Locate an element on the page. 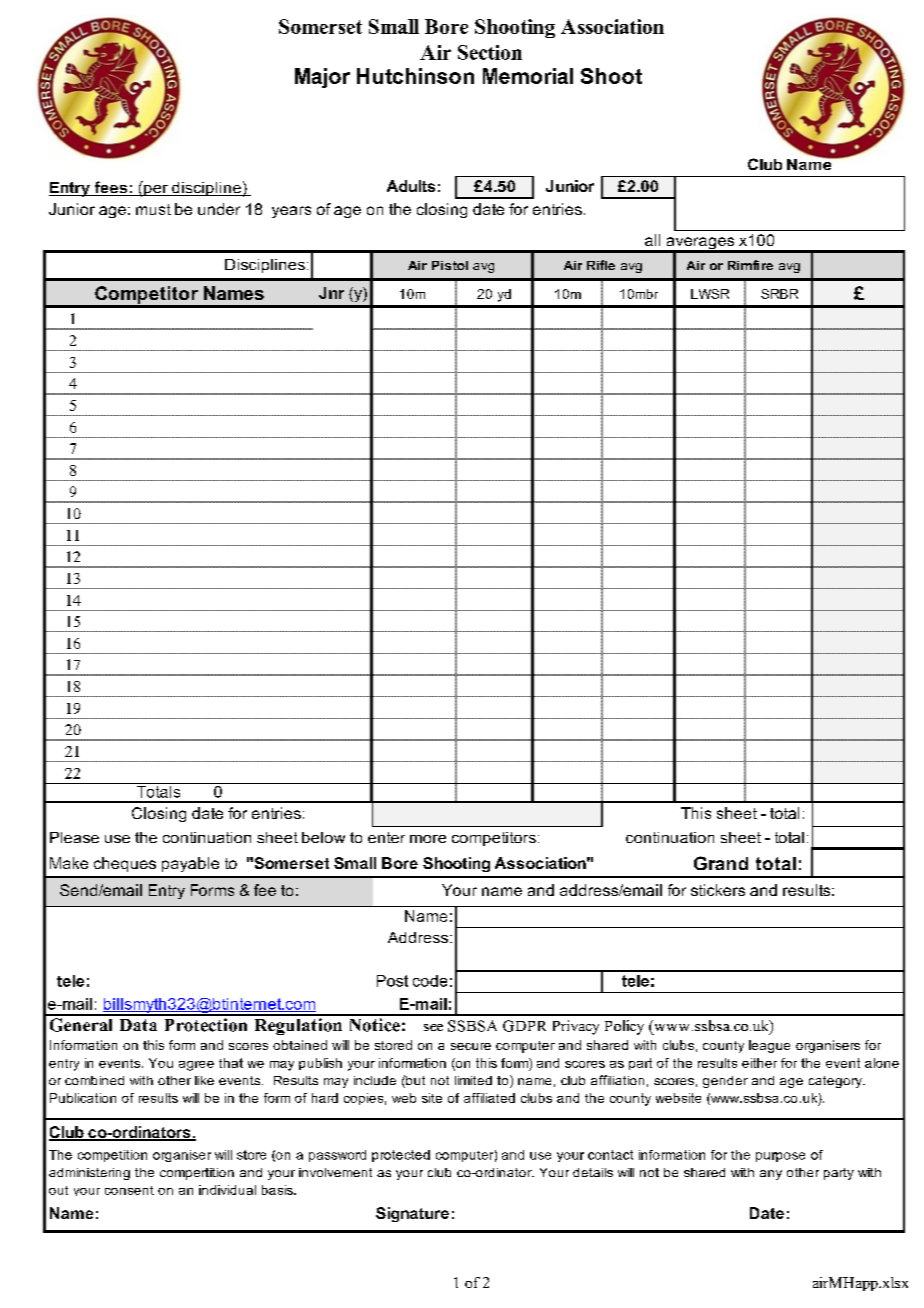  Section is located at coordinates (490, 52).
